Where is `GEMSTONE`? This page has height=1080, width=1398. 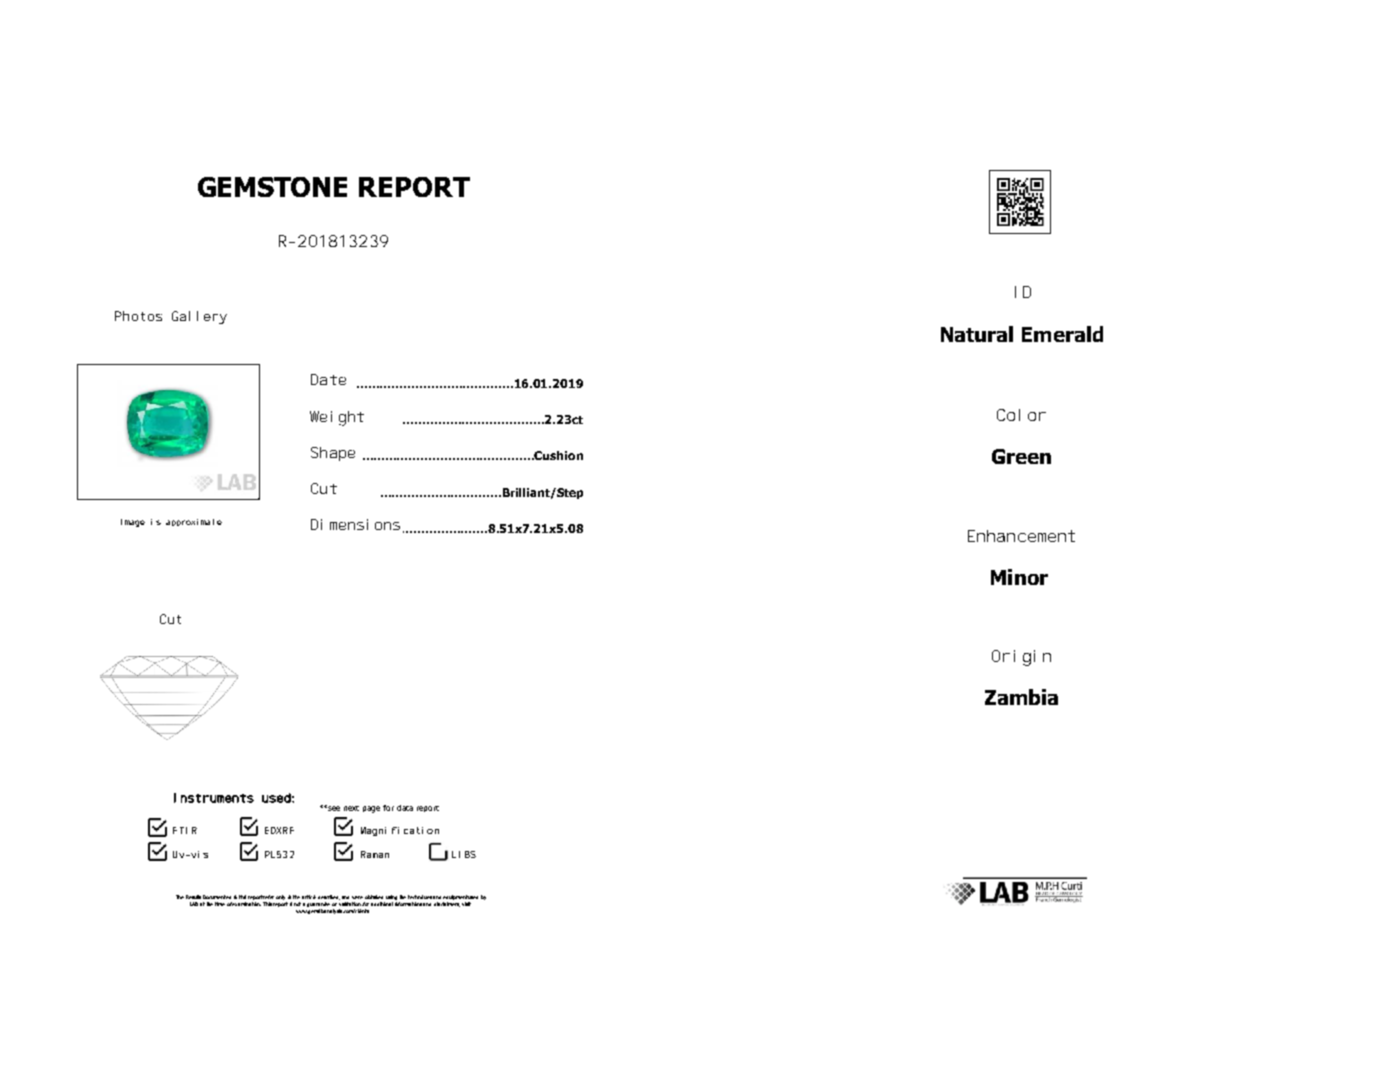
GEMSTONE is located at coordinates (272, 187).
